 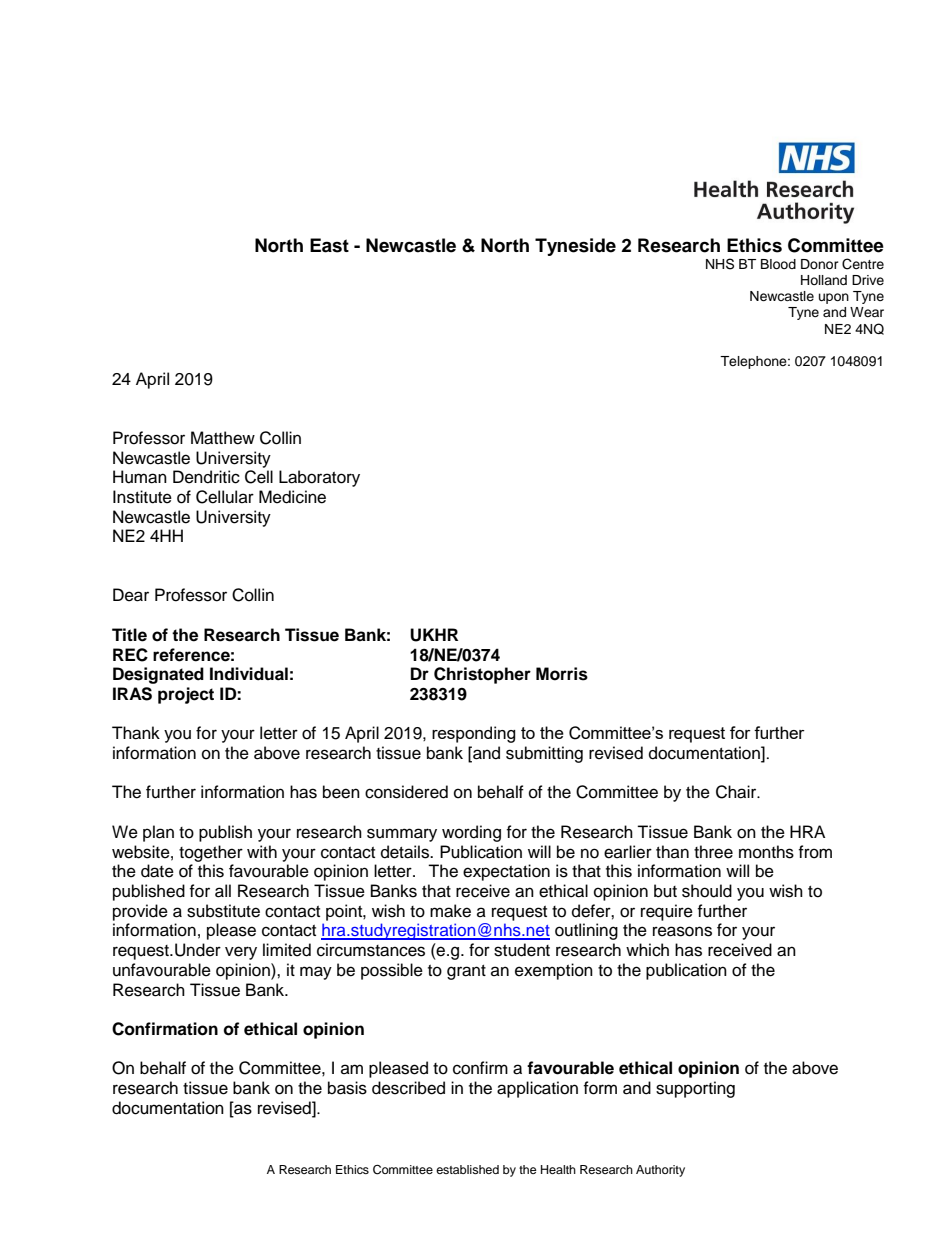 I want to click on basis, so click(x=347, y=1088).
